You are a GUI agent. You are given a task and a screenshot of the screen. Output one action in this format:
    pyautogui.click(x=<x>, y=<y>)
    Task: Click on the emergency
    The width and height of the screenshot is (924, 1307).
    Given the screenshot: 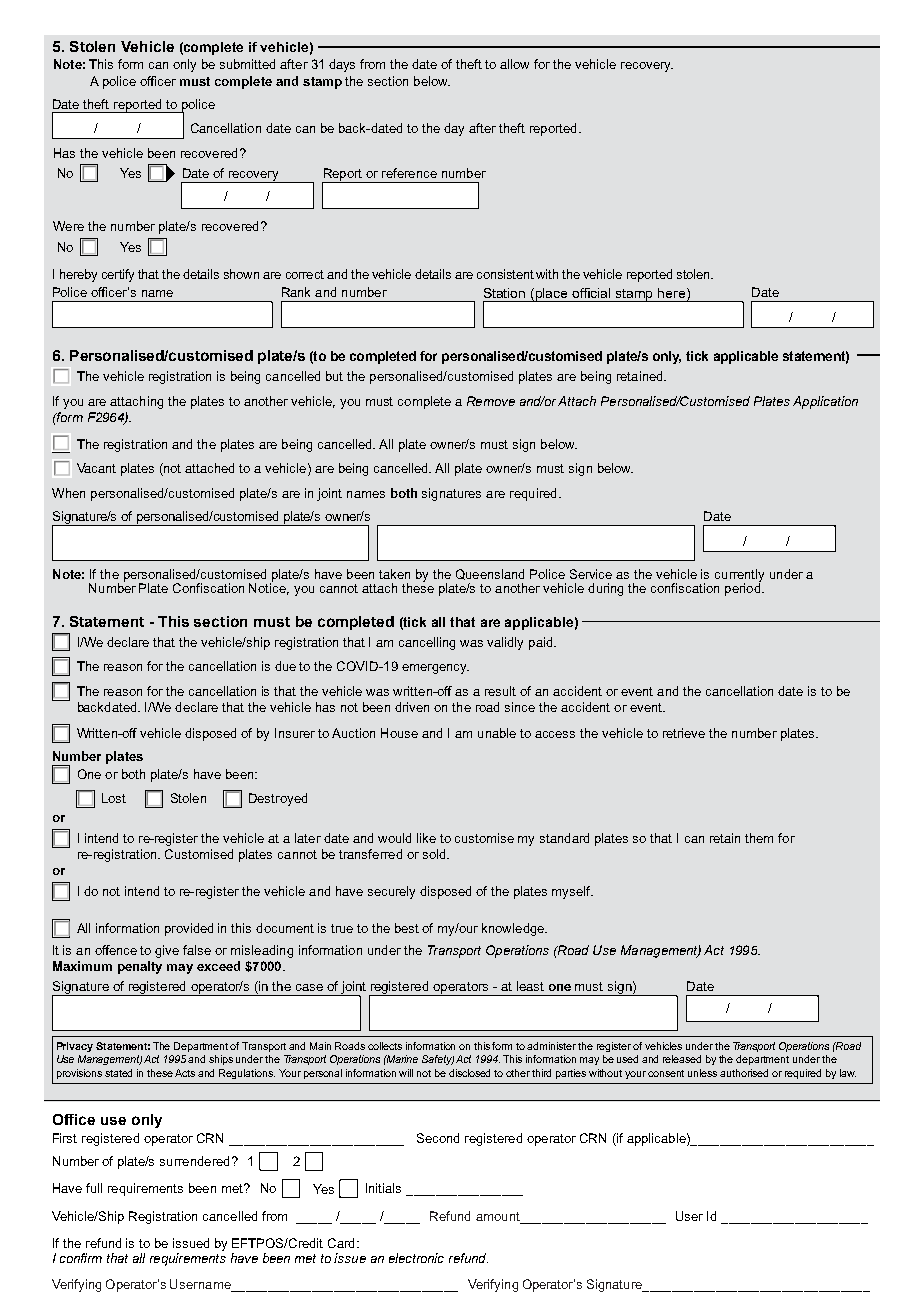 What is the action you would take?
    pyautogui.click(x=435, y=669)
